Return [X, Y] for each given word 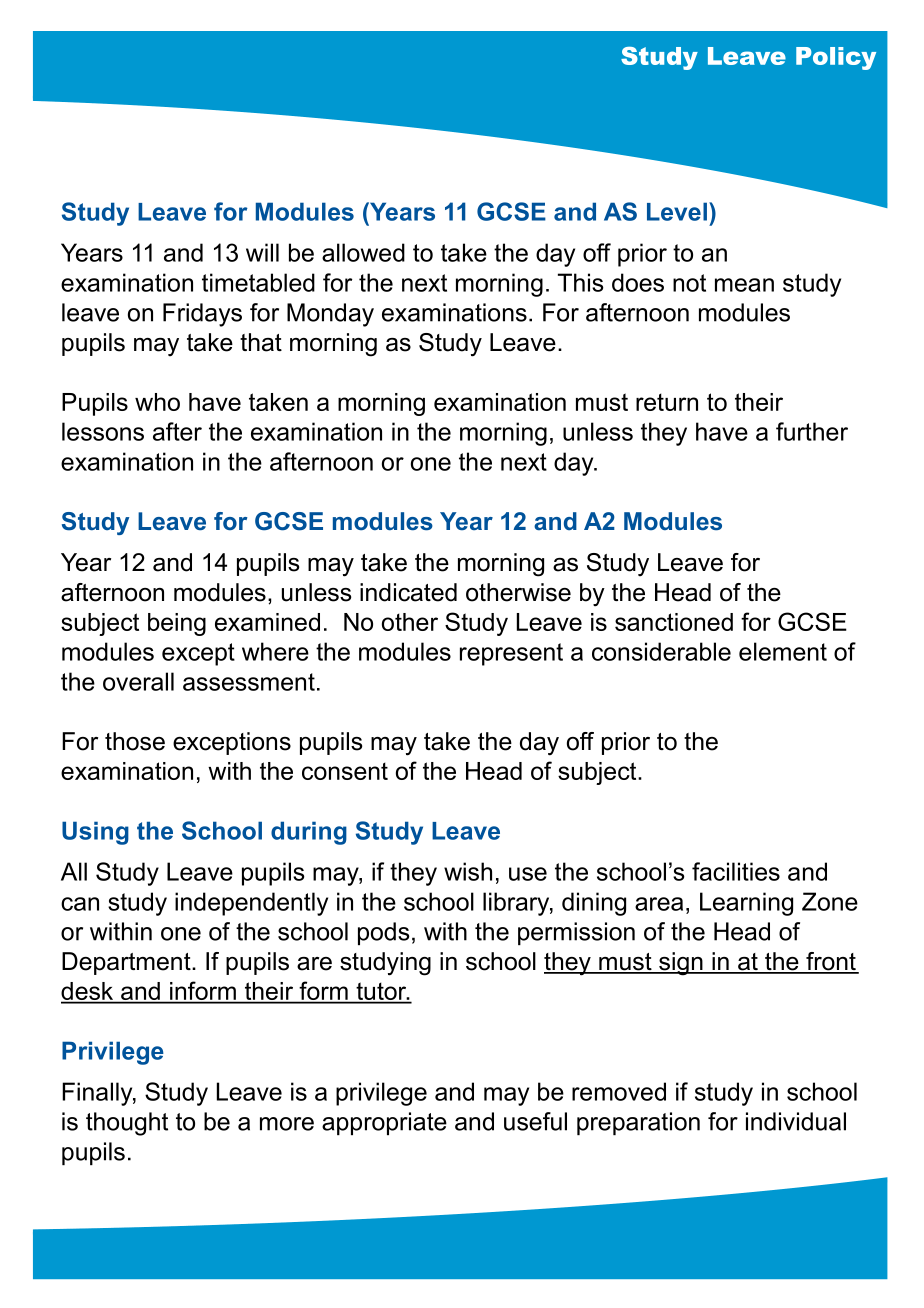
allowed [363, 252]
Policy [836, 58]
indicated [408, 592]
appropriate [384, 1123]
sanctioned [674, 622]
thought [127, 1124]
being [177, 624]
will [262, 252]
